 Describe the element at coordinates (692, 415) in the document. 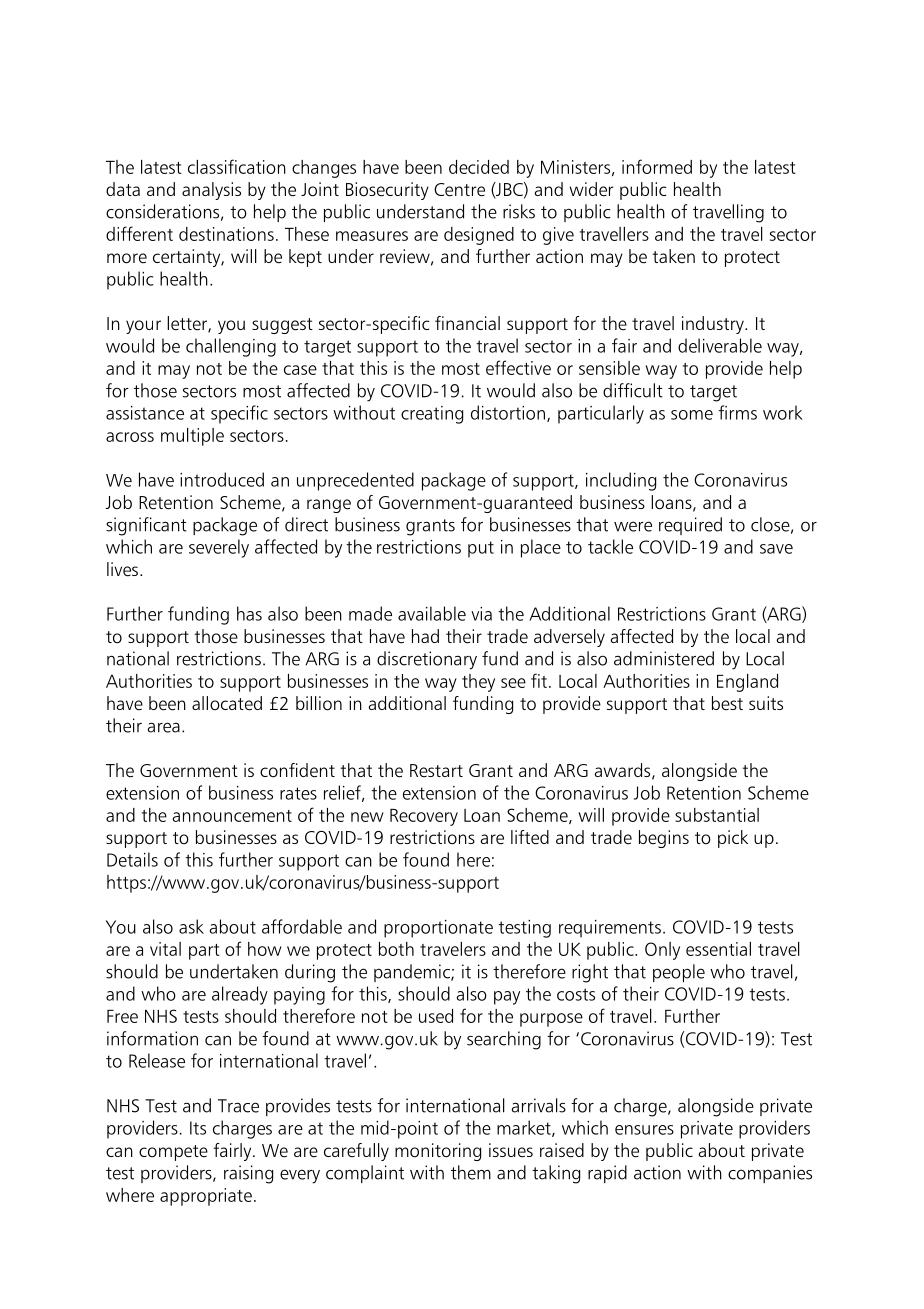

I see `some` at that location.
